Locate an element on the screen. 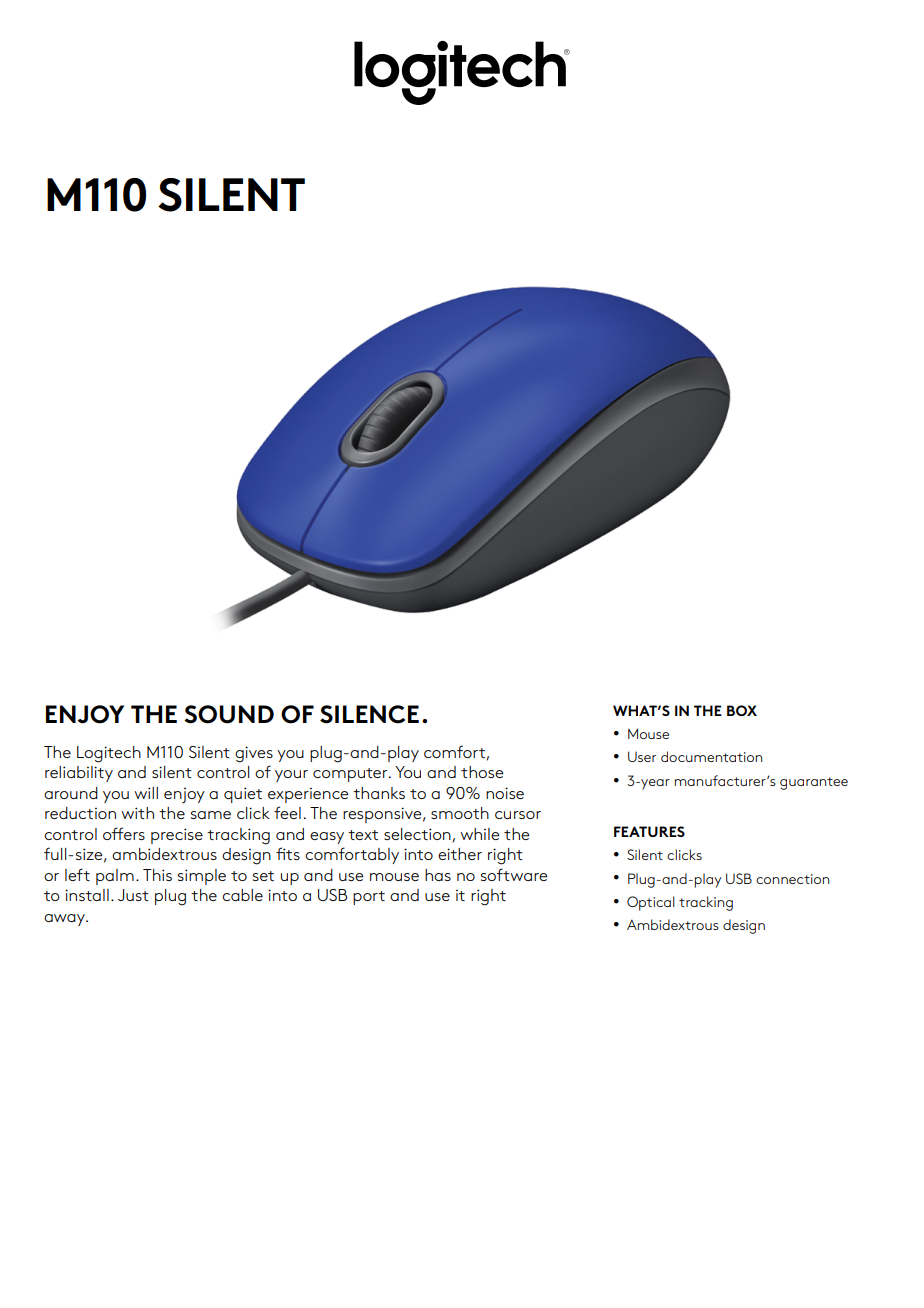 This screenshot has width=924, height=1308. with is located at coordinates (137, 813).
